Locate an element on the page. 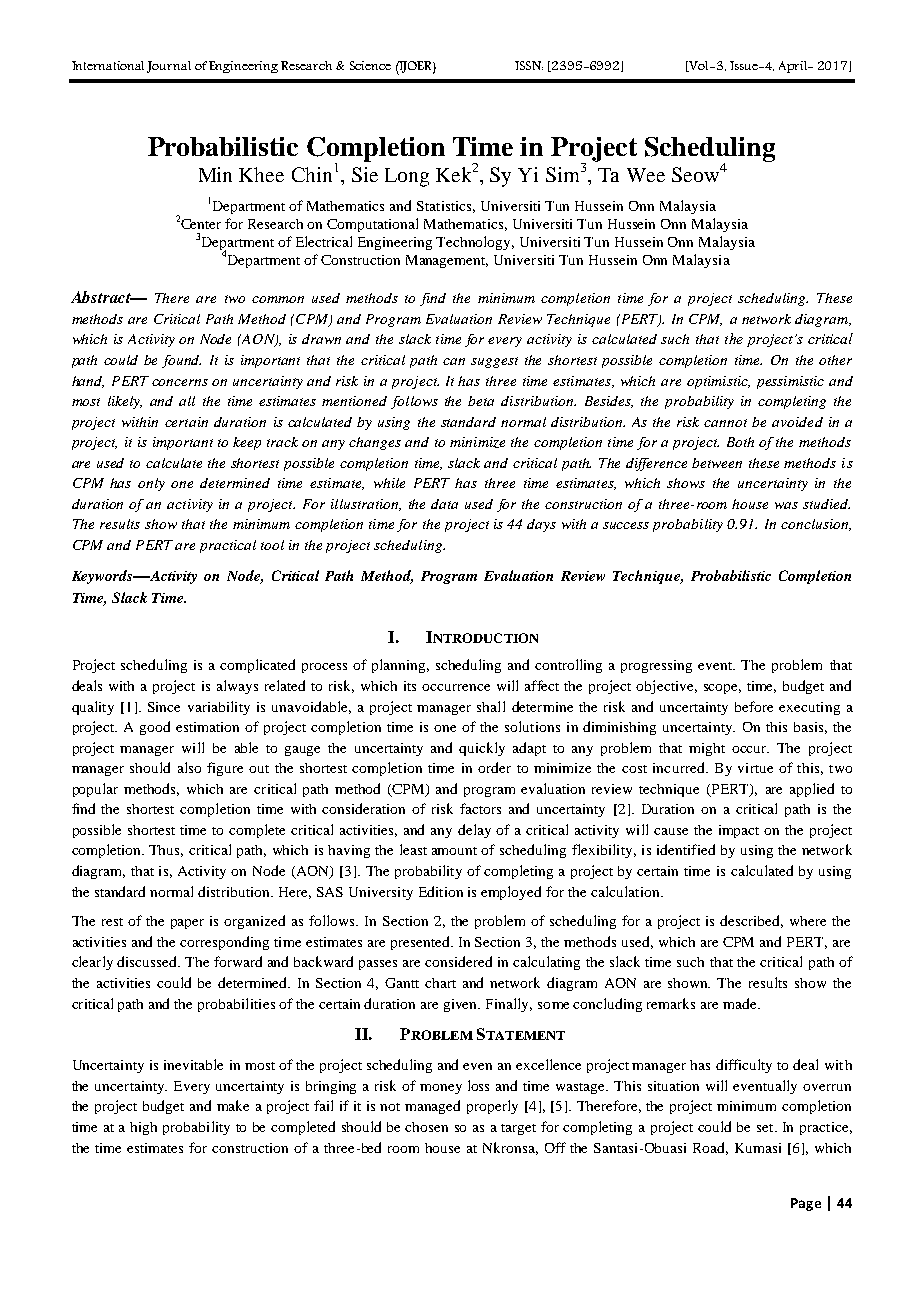  considered is located at coordinates (458, 961).
